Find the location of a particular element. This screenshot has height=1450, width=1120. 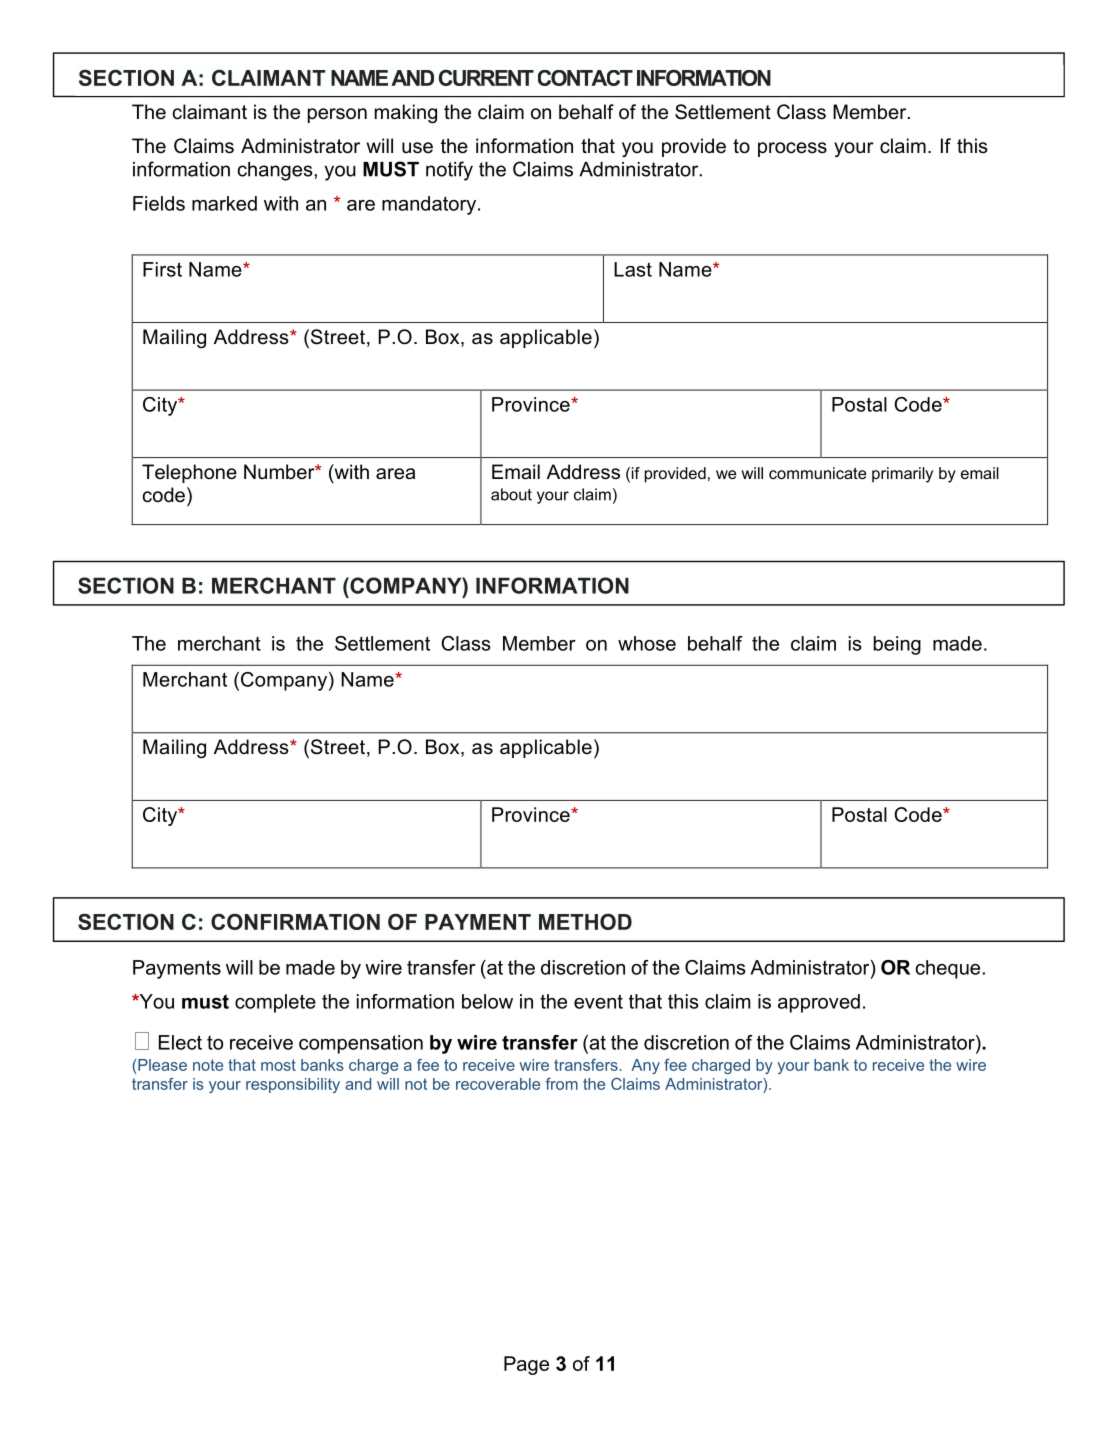

CONFIRMATION is located at coordinates (295, 922).
